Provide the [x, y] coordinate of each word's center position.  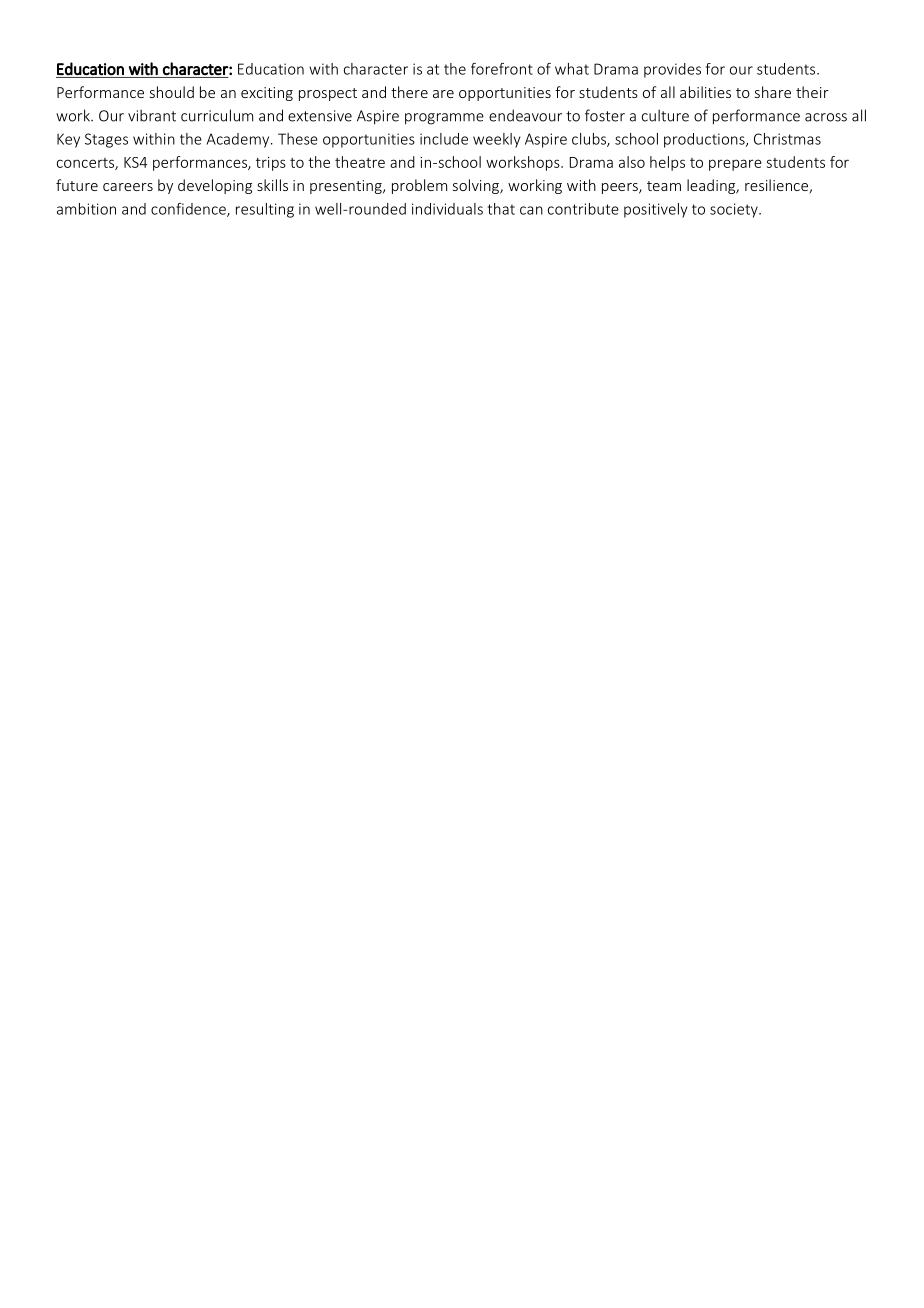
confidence [189, 210]
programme [444, 119]
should [172, 92]
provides [672, 70]
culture [665, 115]
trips [271, 164]
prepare [735, 165]
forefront [502, 69]
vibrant [152, 115]
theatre [360, 162]
